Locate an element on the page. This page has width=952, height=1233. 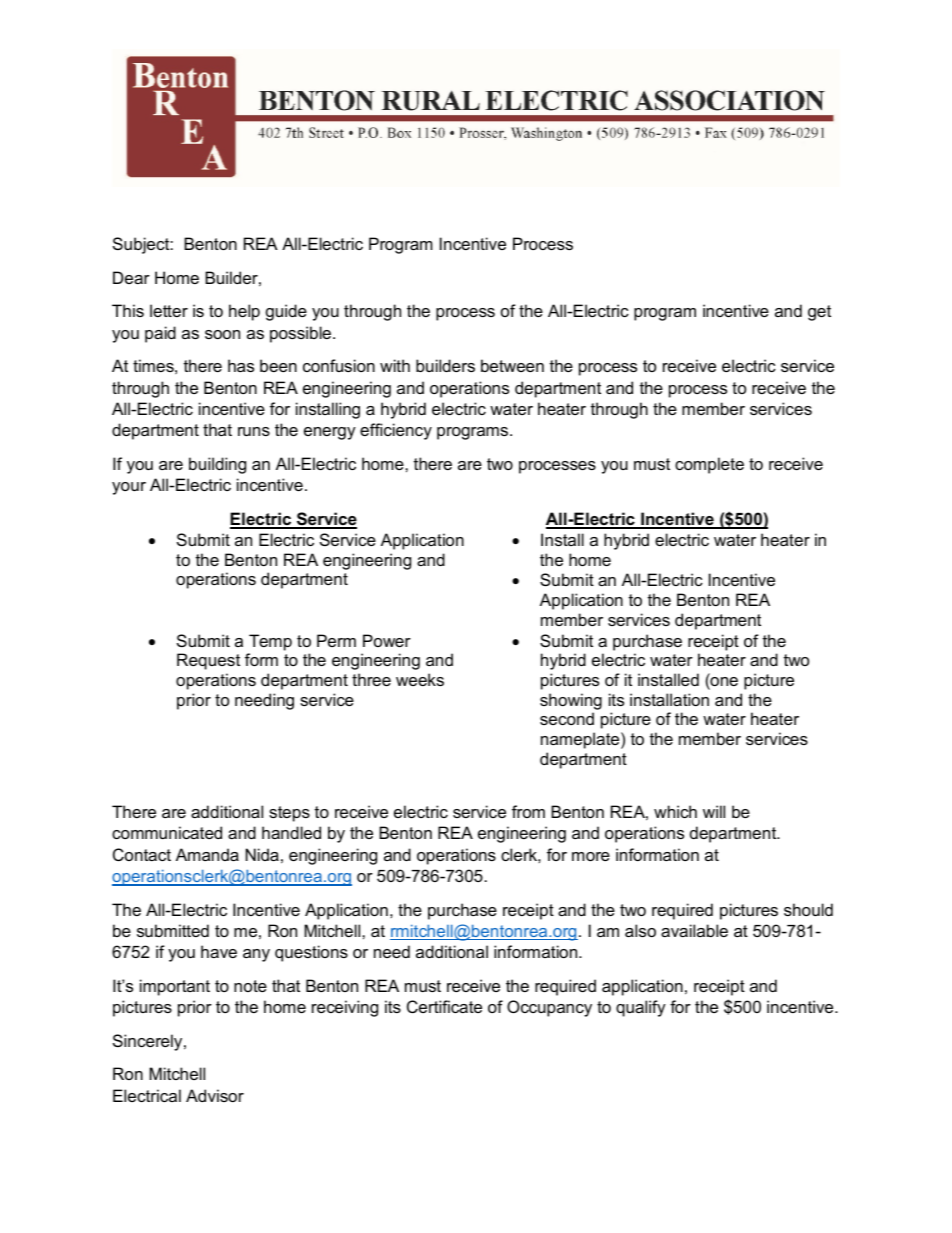
Certificate is located at coordinates (444, 1006).
